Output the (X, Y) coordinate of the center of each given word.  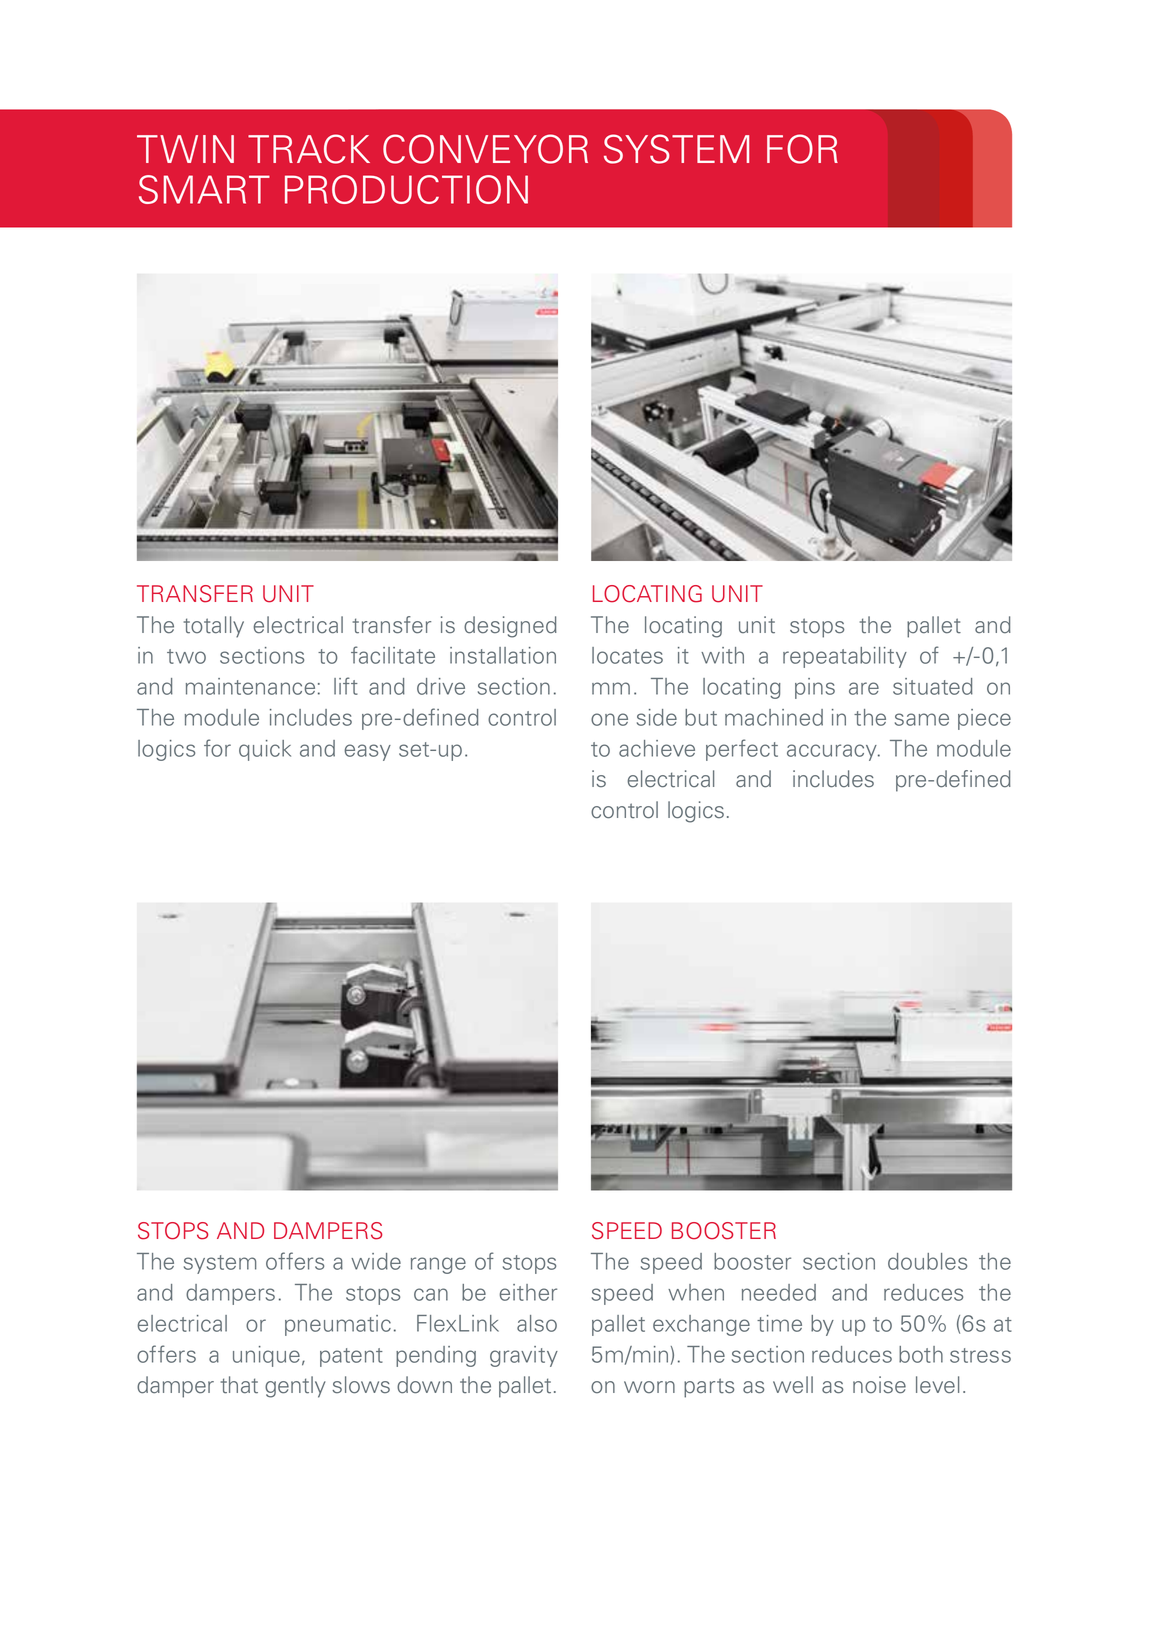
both (921, 1354)
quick (265, 750)
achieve (657, 748)
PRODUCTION (406, 189)
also (537, 1323)
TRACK (309, 149)
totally (214, 627)
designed (510, 627)
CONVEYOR (485, 149)
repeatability (845, 657)
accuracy (833, 752)
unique (266, 1356)
